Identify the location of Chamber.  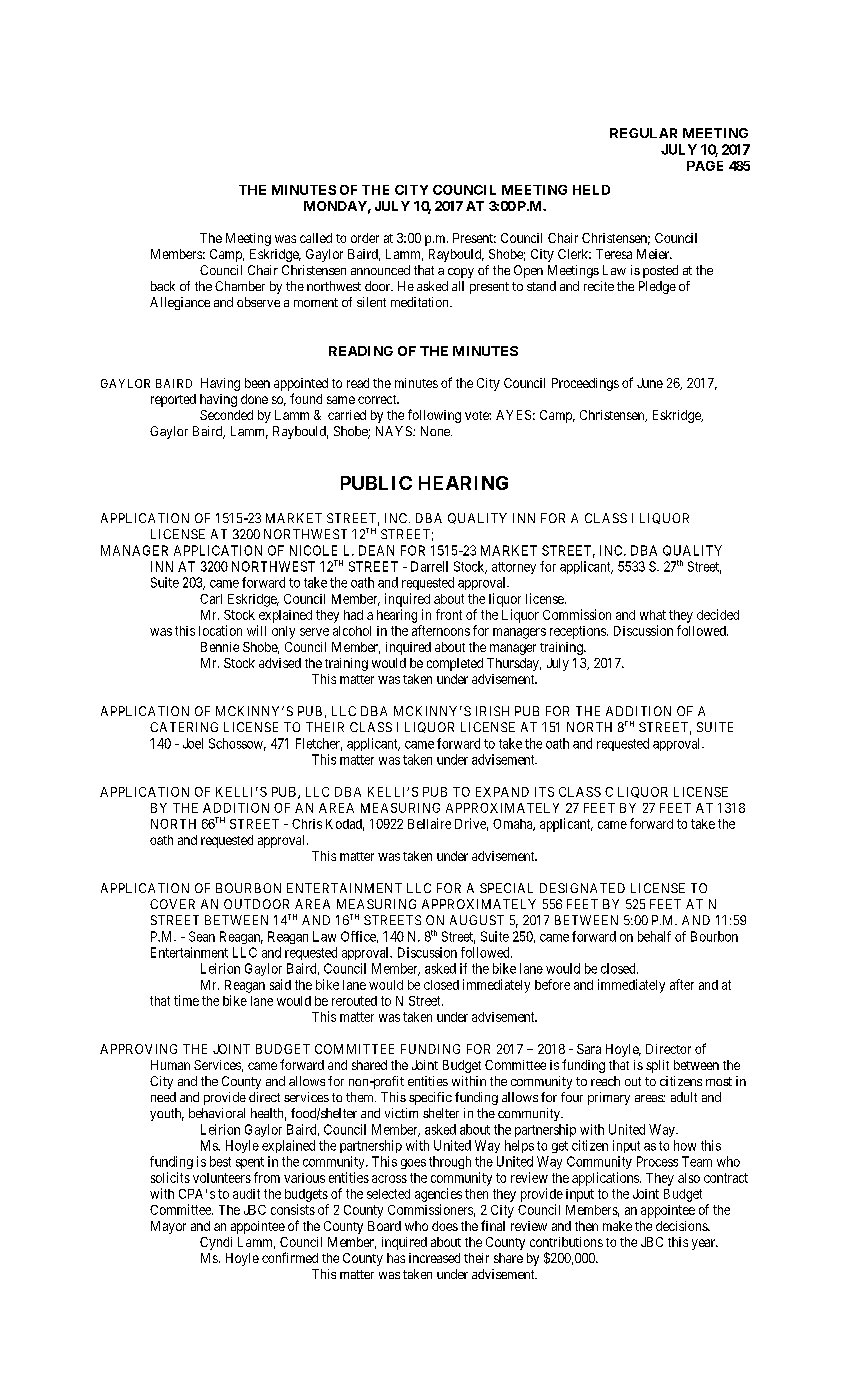
(240, 286).
